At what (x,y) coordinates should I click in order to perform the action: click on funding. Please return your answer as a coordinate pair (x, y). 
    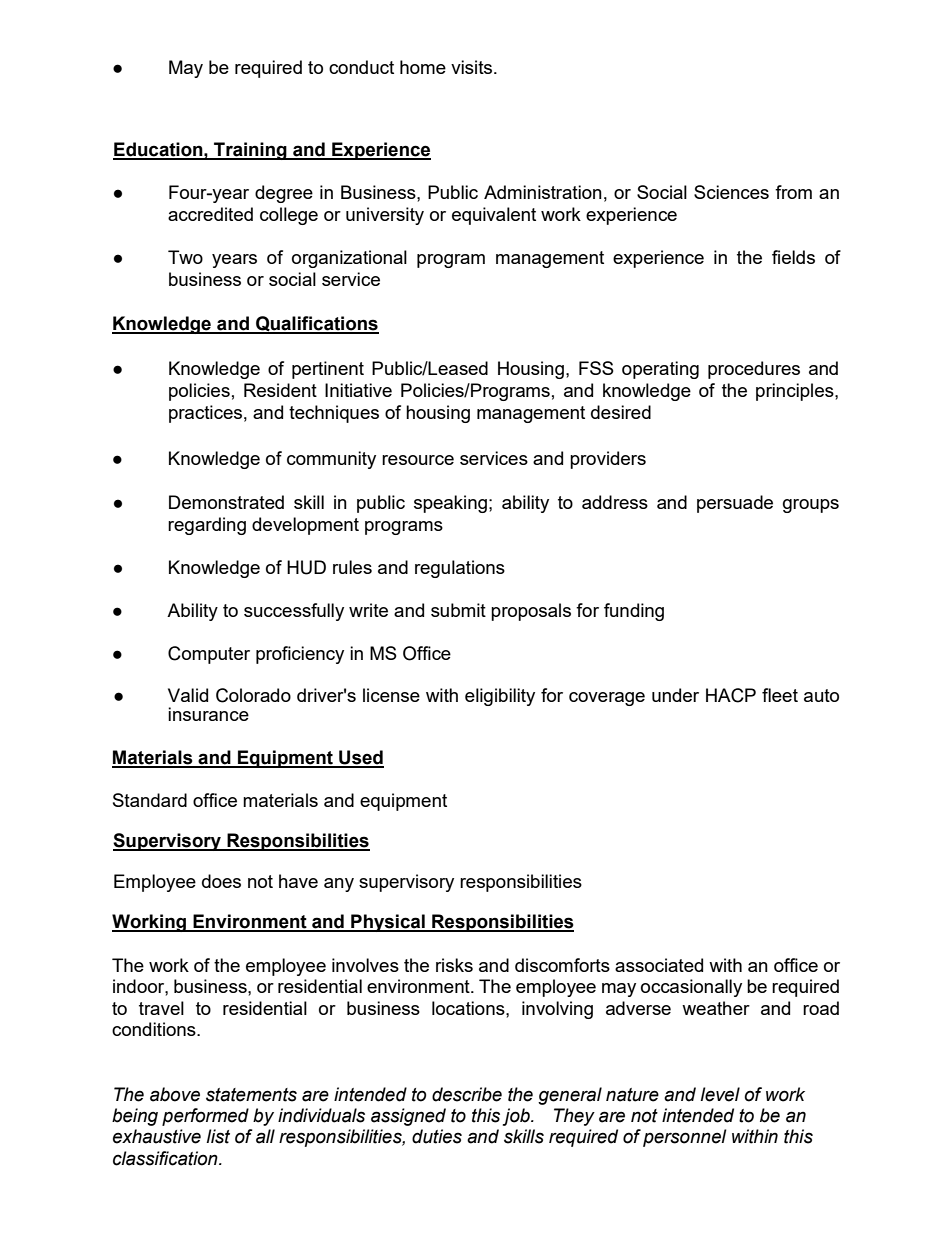
    Looking at the image, I should click on (634, 612).
